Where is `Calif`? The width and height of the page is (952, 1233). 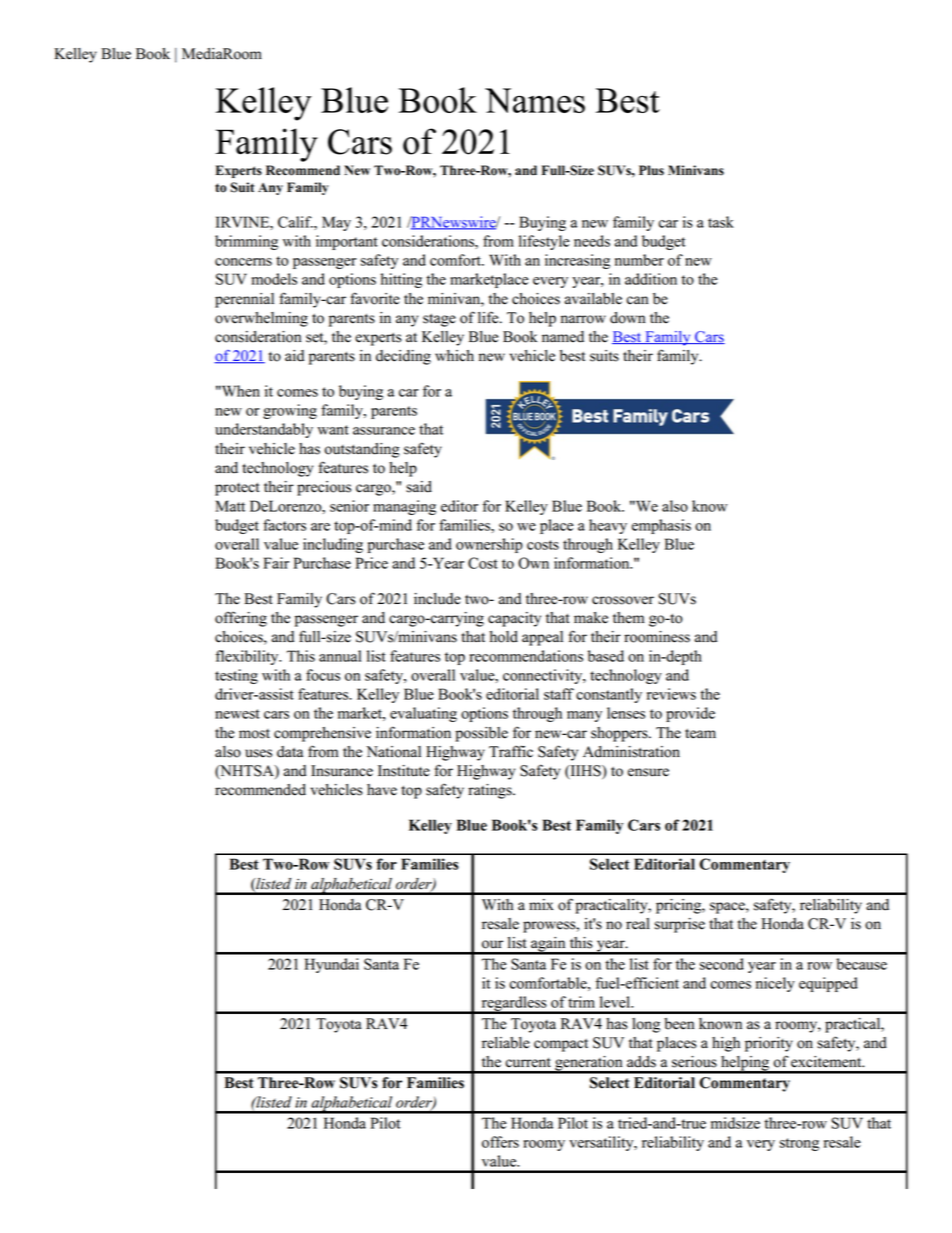
Calif is located at coordinates (295, 222).
